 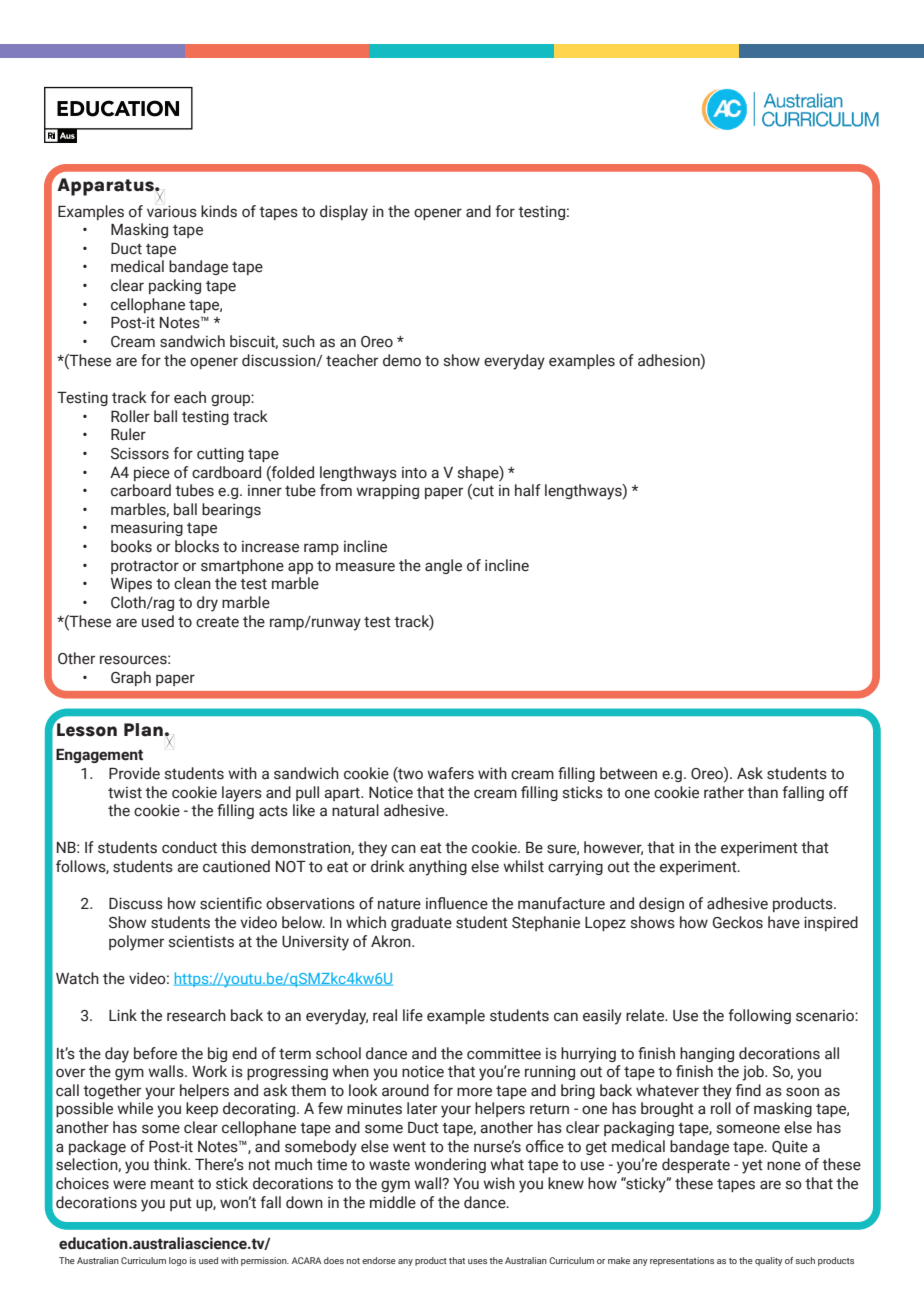 What do you see at coordinates (738, 922) in the screenshot?
I see `Geckos` at bounding box center [738, 922].
